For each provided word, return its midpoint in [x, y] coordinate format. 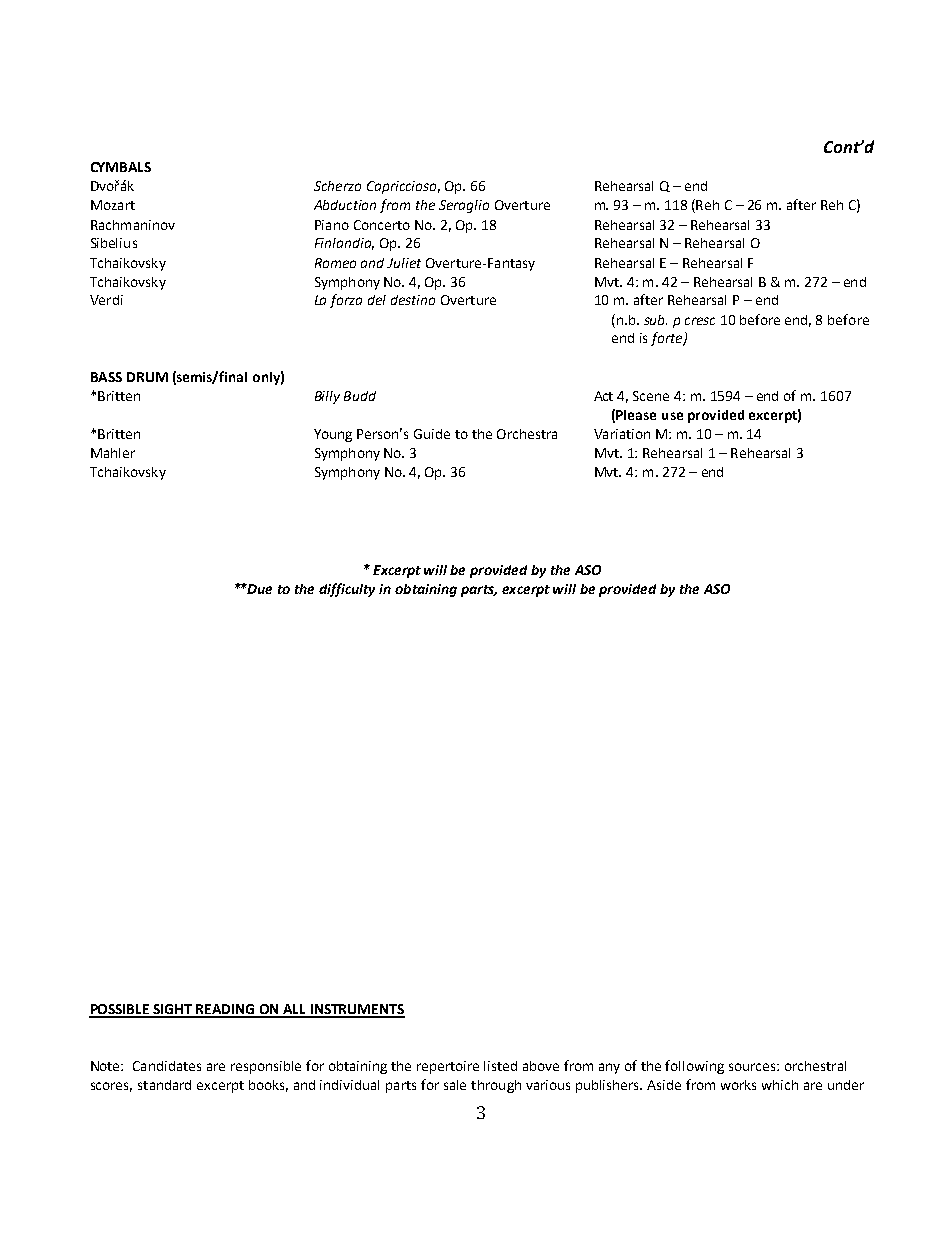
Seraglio [464, 206]
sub [655, 320]
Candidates [167, 1066]
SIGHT [173, 1010]
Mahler [113, 453]
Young [333, 435]
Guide [432, 434]
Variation [622, 434]
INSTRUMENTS [357, 1010]
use [672, 416]
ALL [295, 1010]
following [694, 1067]
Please [636, 415]
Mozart [113, 205]
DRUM [147, 377]
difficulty [347, 590]
